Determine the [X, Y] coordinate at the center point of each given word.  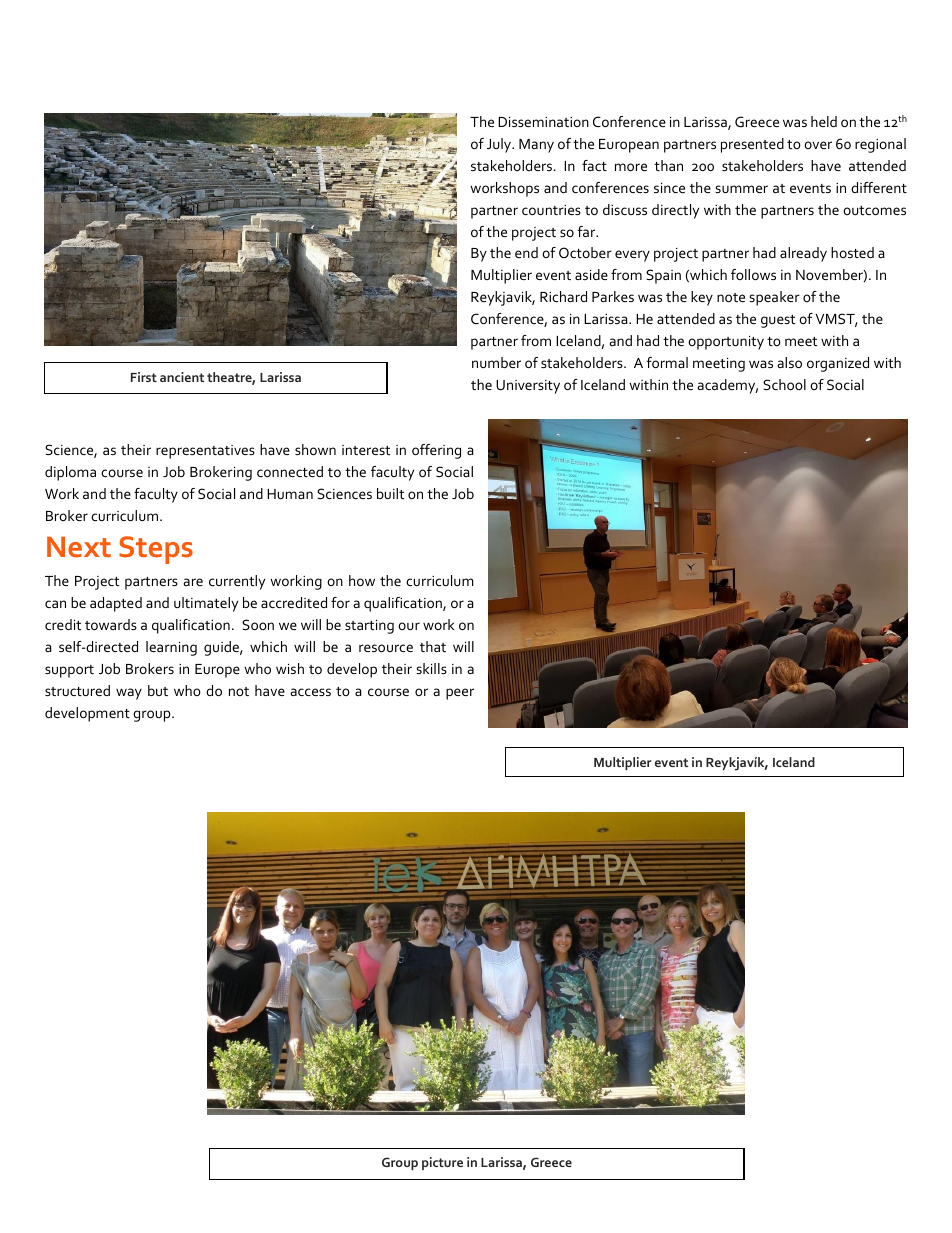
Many [536, 146]
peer [460, 694]
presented [752, 145]
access [310, 692]
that [433, 646]
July [500, 145]
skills [431, 668]
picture [442, 1163]
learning [171, 648]
